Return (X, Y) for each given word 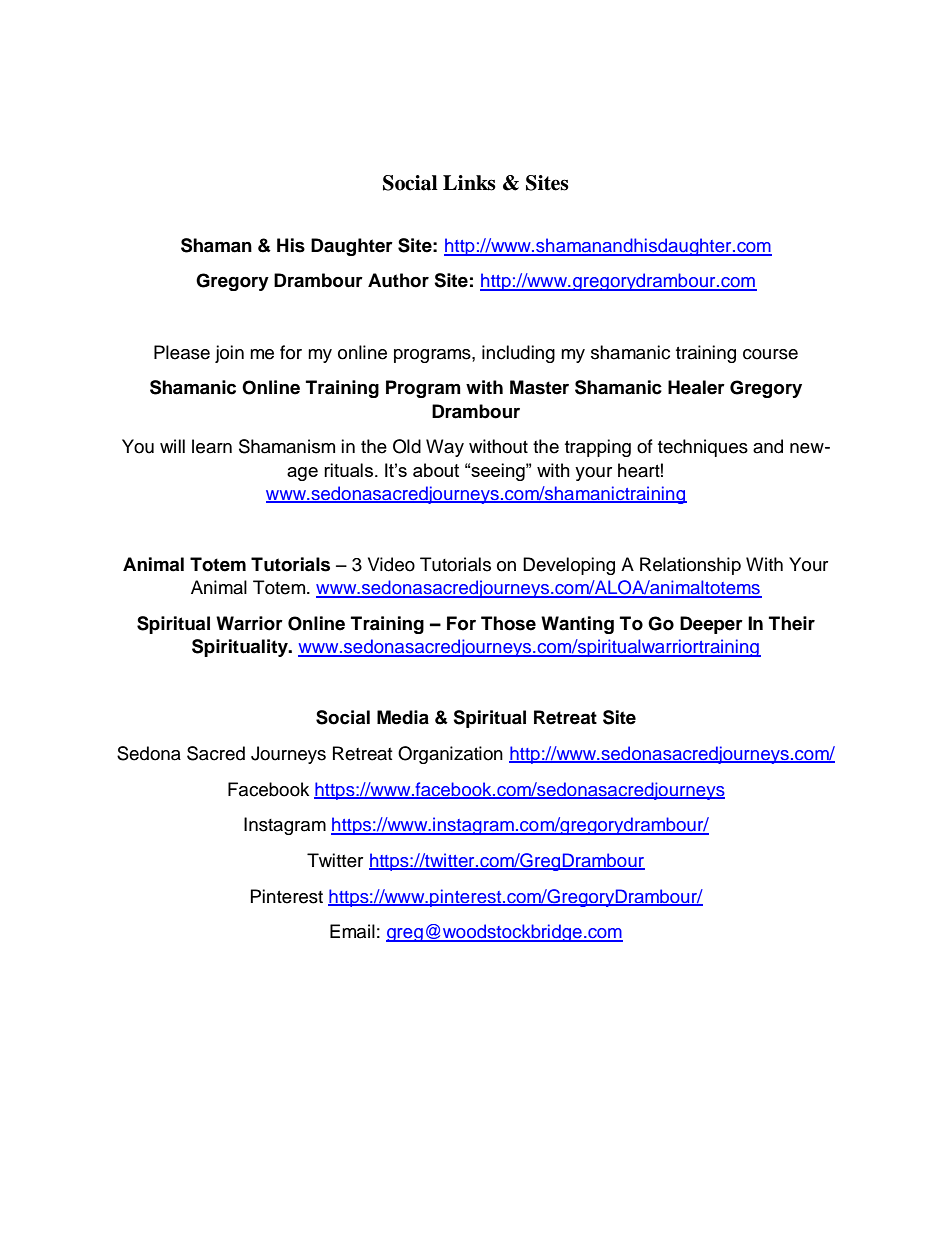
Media (403, 717)
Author (398, 280)
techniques (703, 448)
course (770, 354)
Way (445, 448)
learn (212, 446)
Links (469, 183)
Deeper (711, 625)
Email (352, 931)
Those (508, 623)
